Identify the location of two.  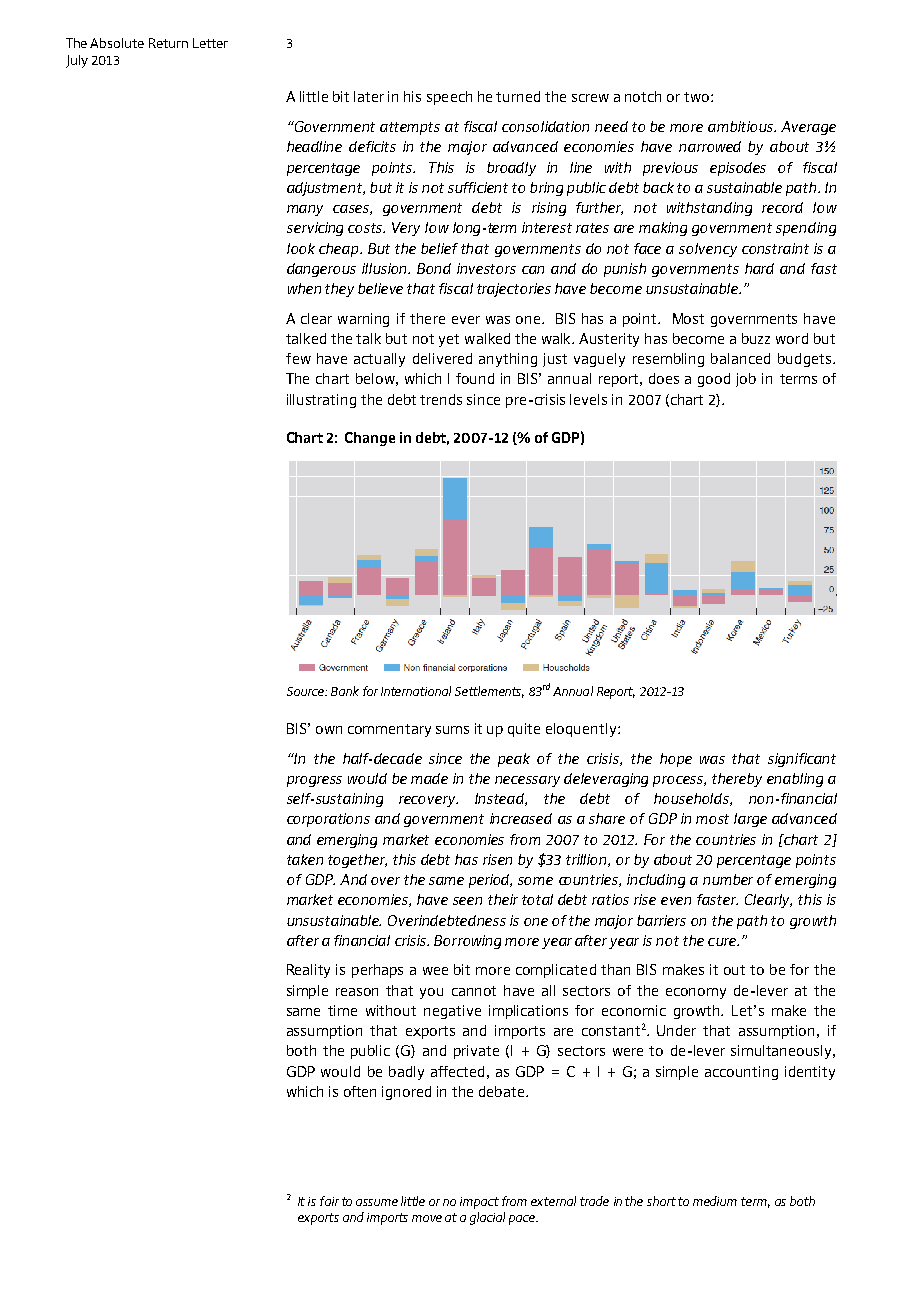
(698, 97).
